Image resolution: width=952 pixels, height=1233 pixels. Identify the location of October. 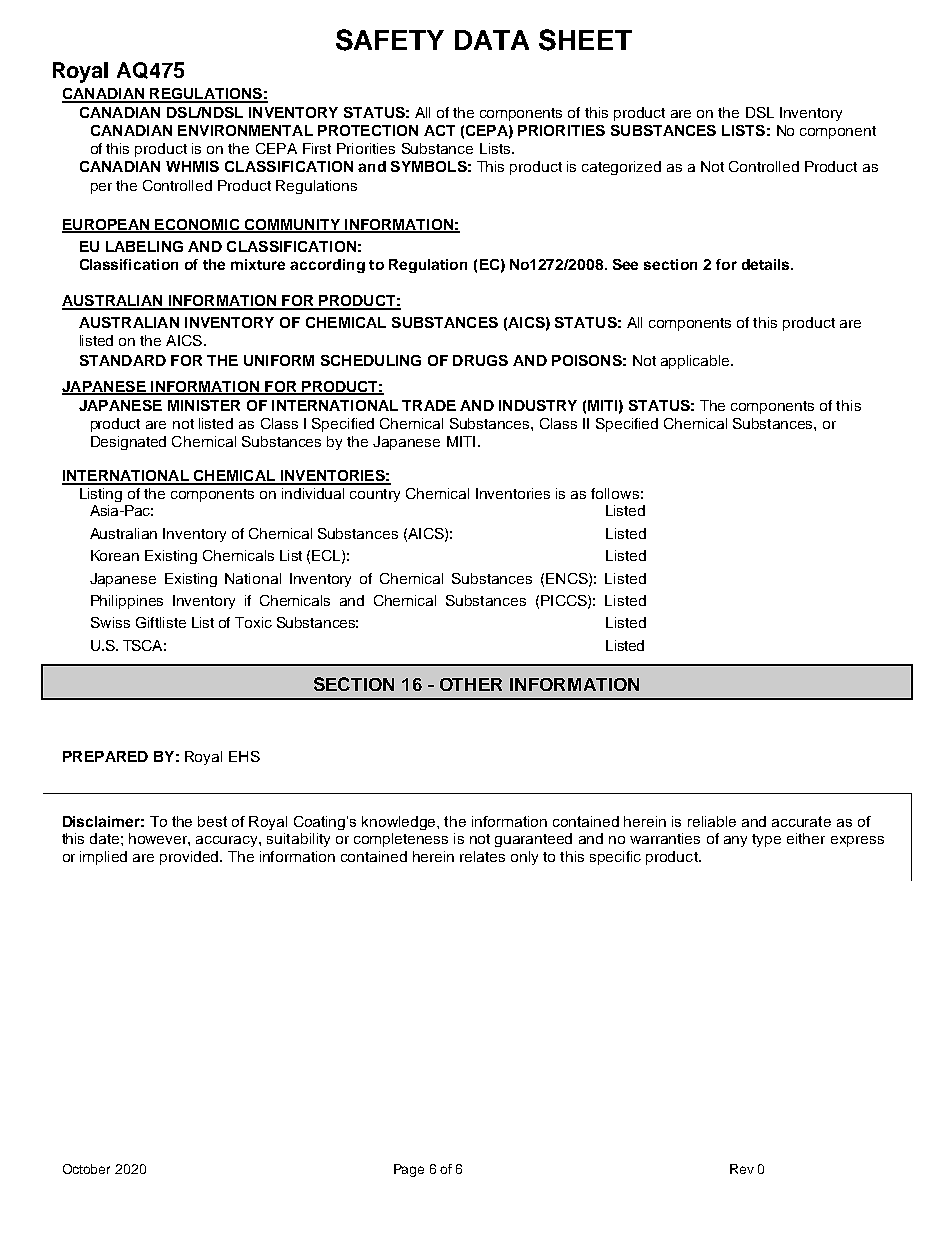
(86, 1169).
